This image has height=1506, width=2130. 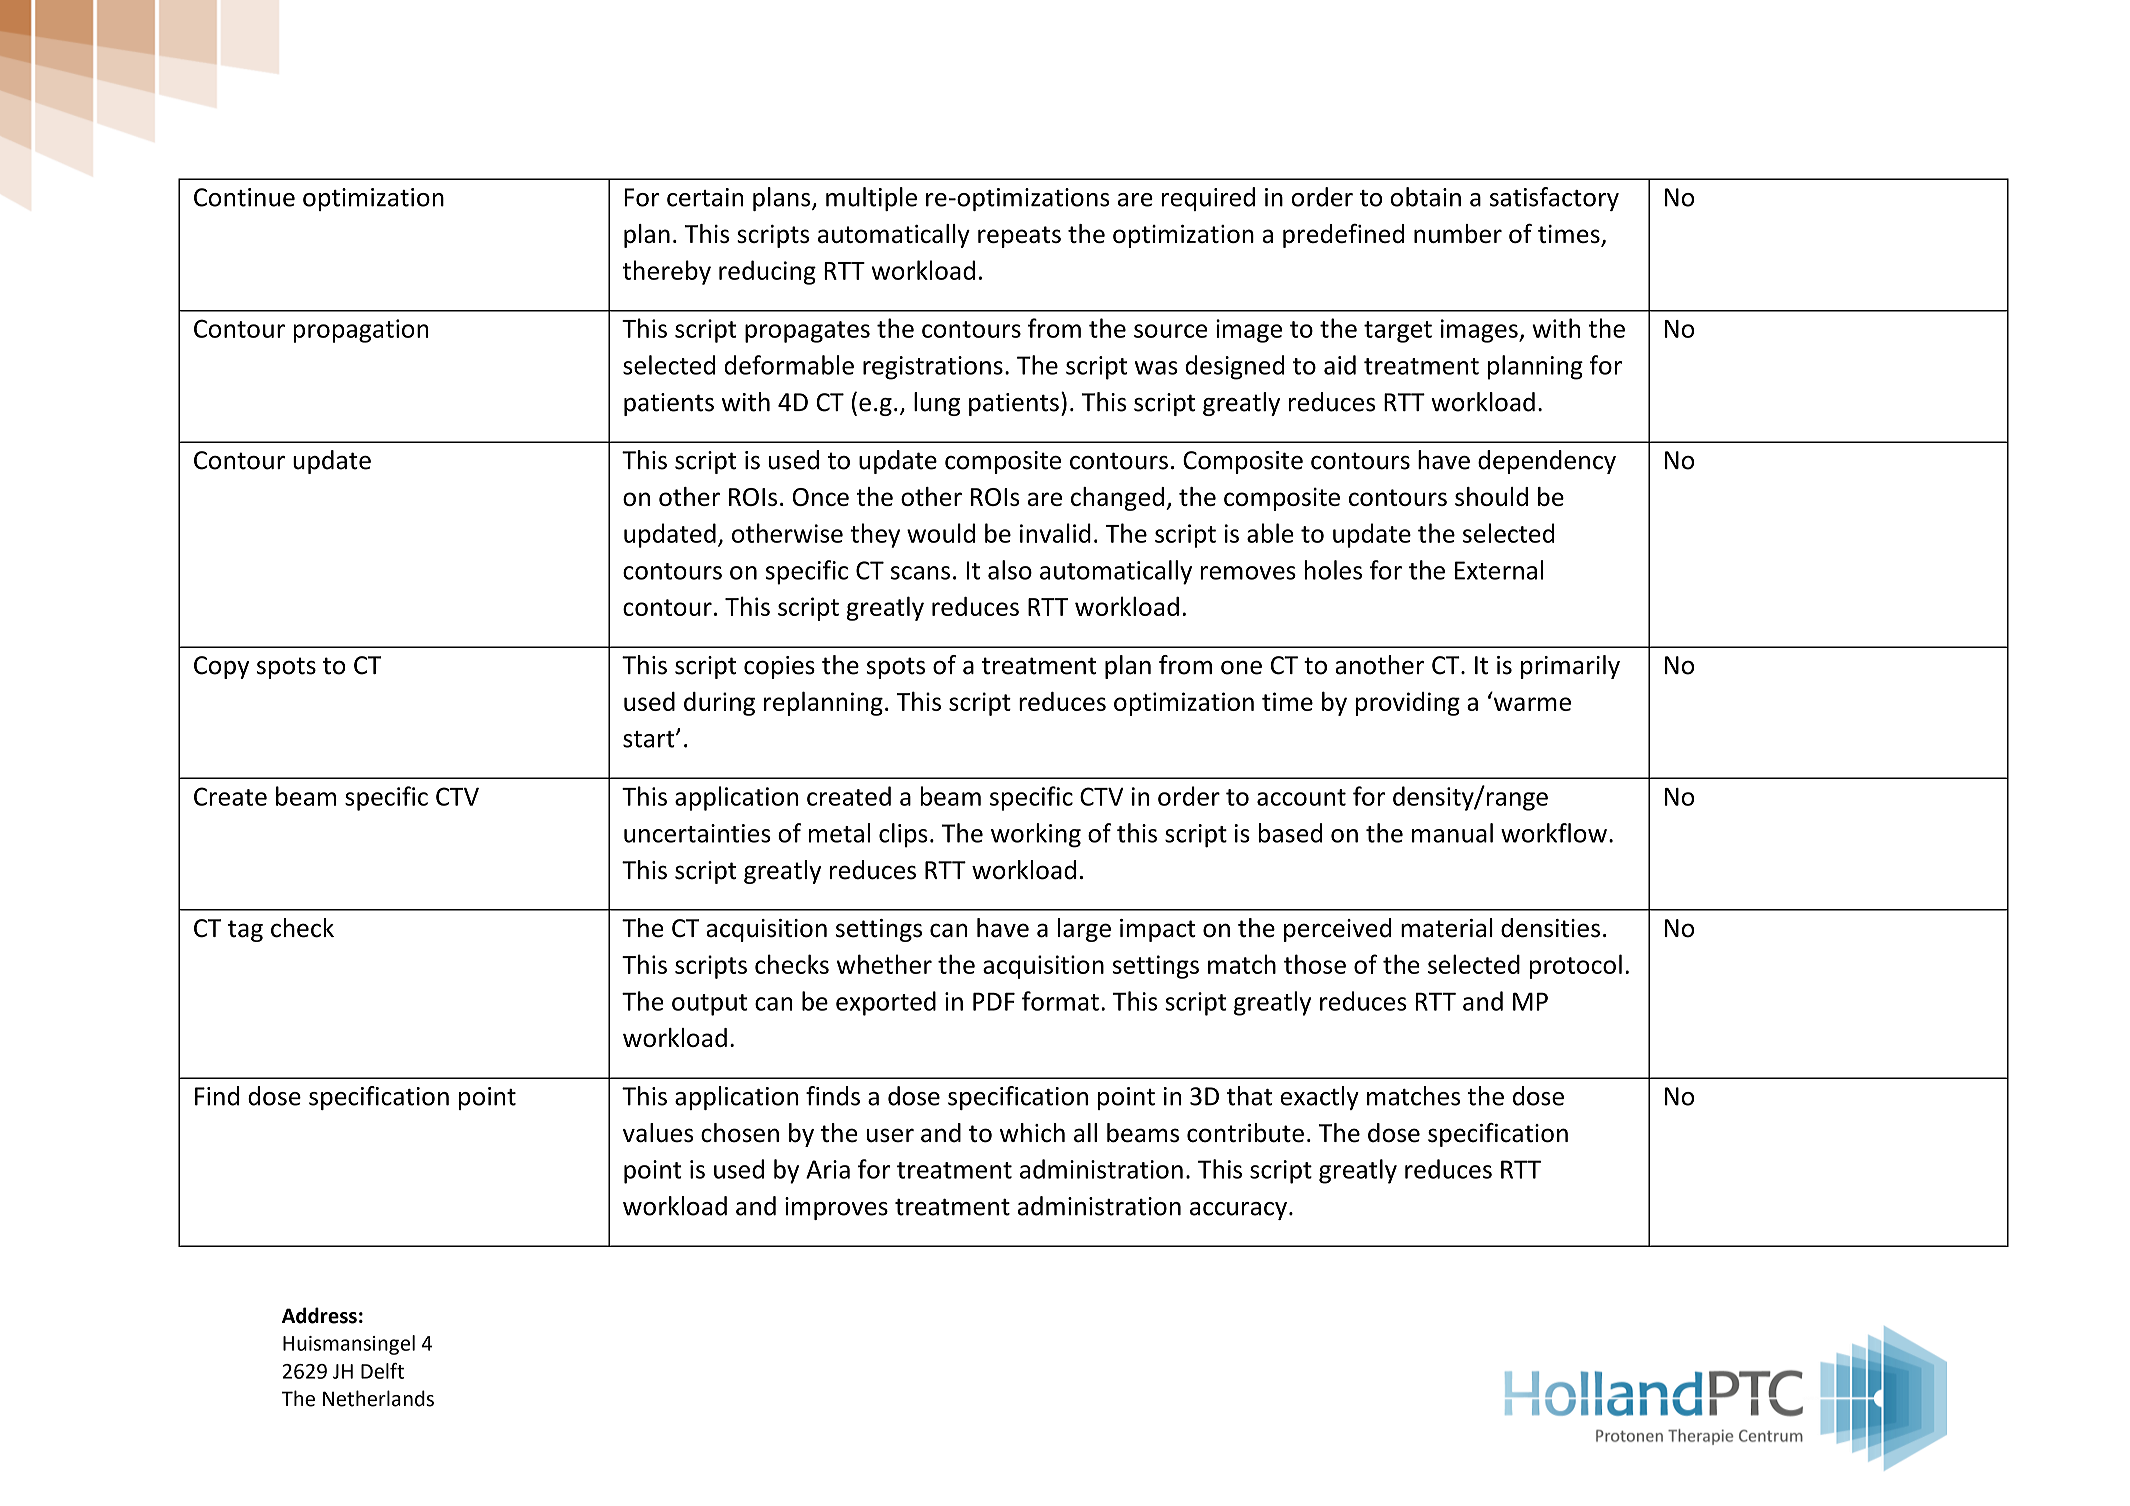 I want to click on manual, so click(x=1452, y=833).
